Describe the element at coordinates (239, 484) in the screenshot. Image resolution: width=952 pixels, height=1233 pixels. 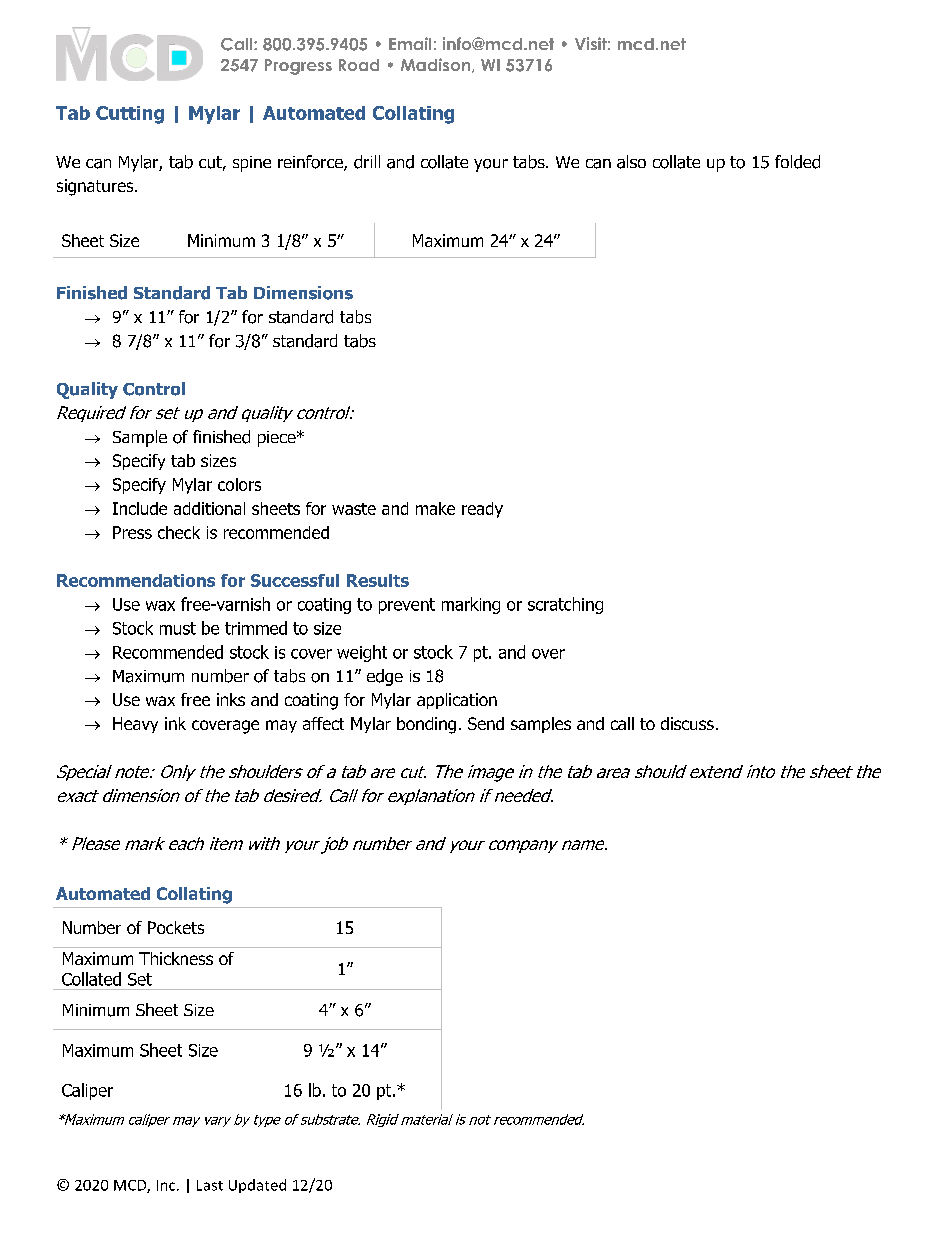
I see `colors` at that location.
